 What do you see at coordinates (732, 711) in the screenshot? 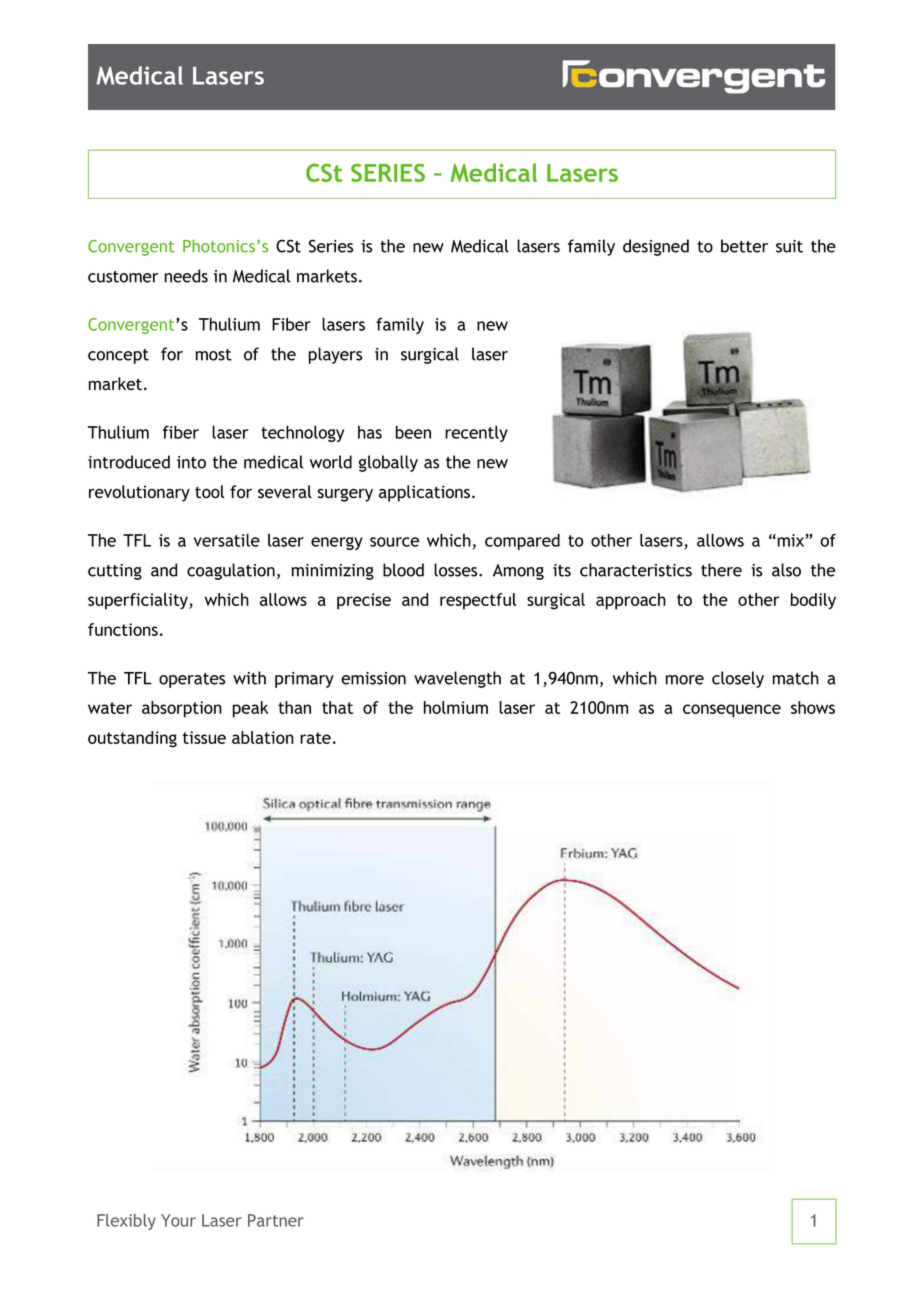
I see `consequence` at bounding box center [732, 711].
